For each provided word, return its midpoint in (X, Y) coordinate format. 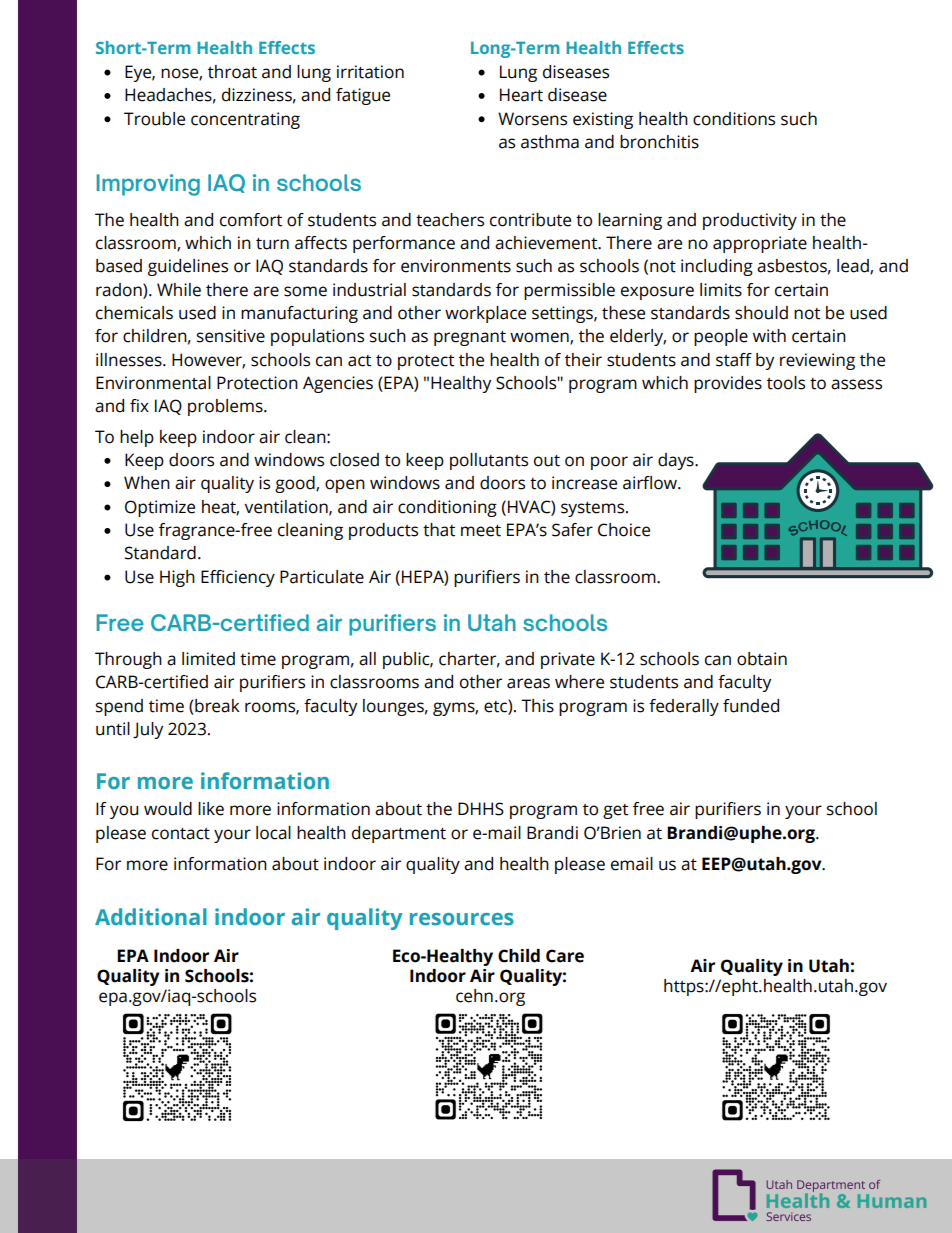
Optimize (160, 508)
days (677, 461)
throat (232, 72)
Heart (521, 95)
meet (481, 531)
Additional (151, 916)
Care (565, 956)
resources (462, 919)
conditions (734, 119)
